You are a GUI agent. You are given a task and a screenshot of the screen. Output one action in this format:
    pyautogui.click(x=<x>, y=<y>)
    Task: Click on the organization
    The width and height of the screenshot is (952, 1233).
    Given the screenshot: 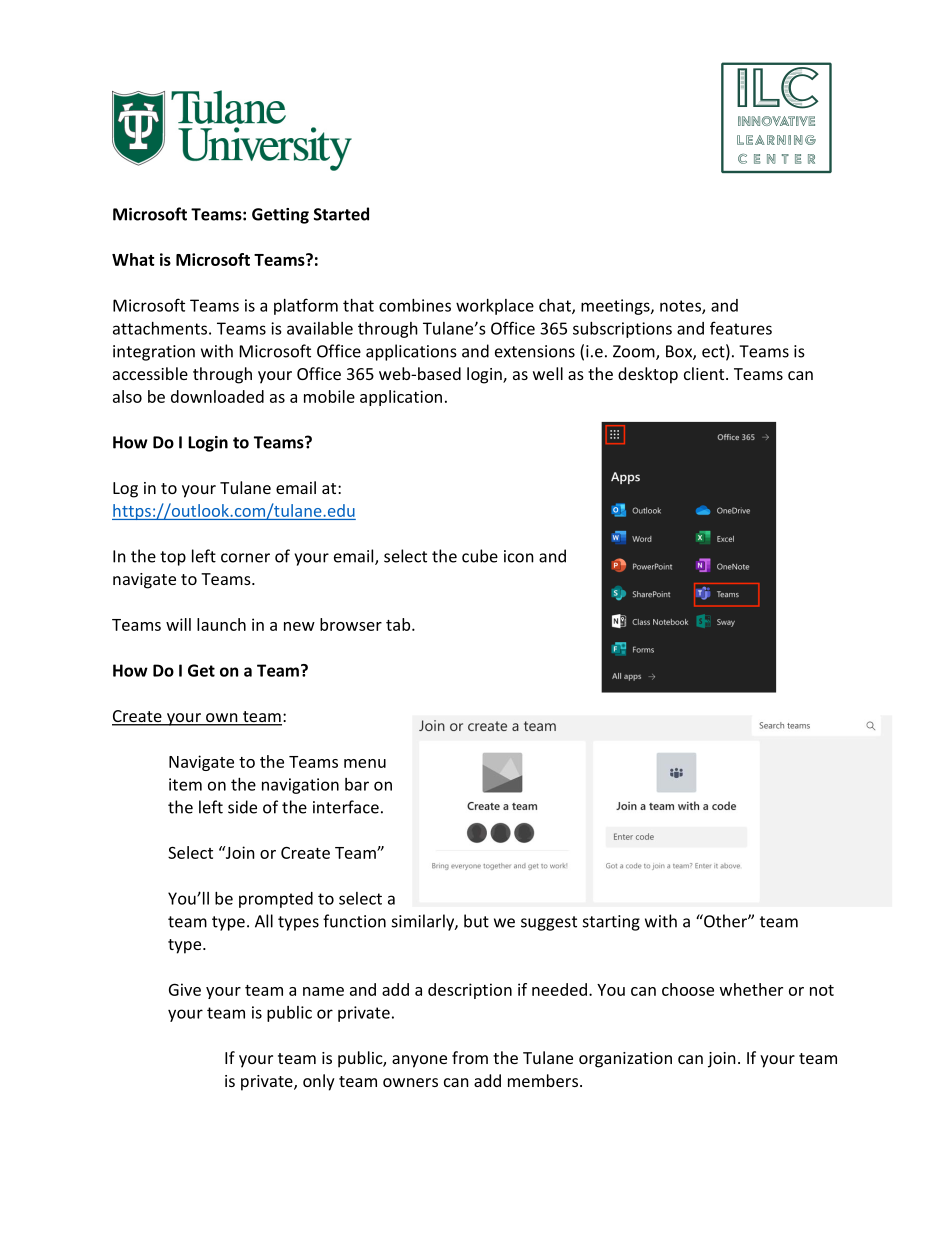 What is the action you would take?
    pyautogui.click(x=625, y=1060)
